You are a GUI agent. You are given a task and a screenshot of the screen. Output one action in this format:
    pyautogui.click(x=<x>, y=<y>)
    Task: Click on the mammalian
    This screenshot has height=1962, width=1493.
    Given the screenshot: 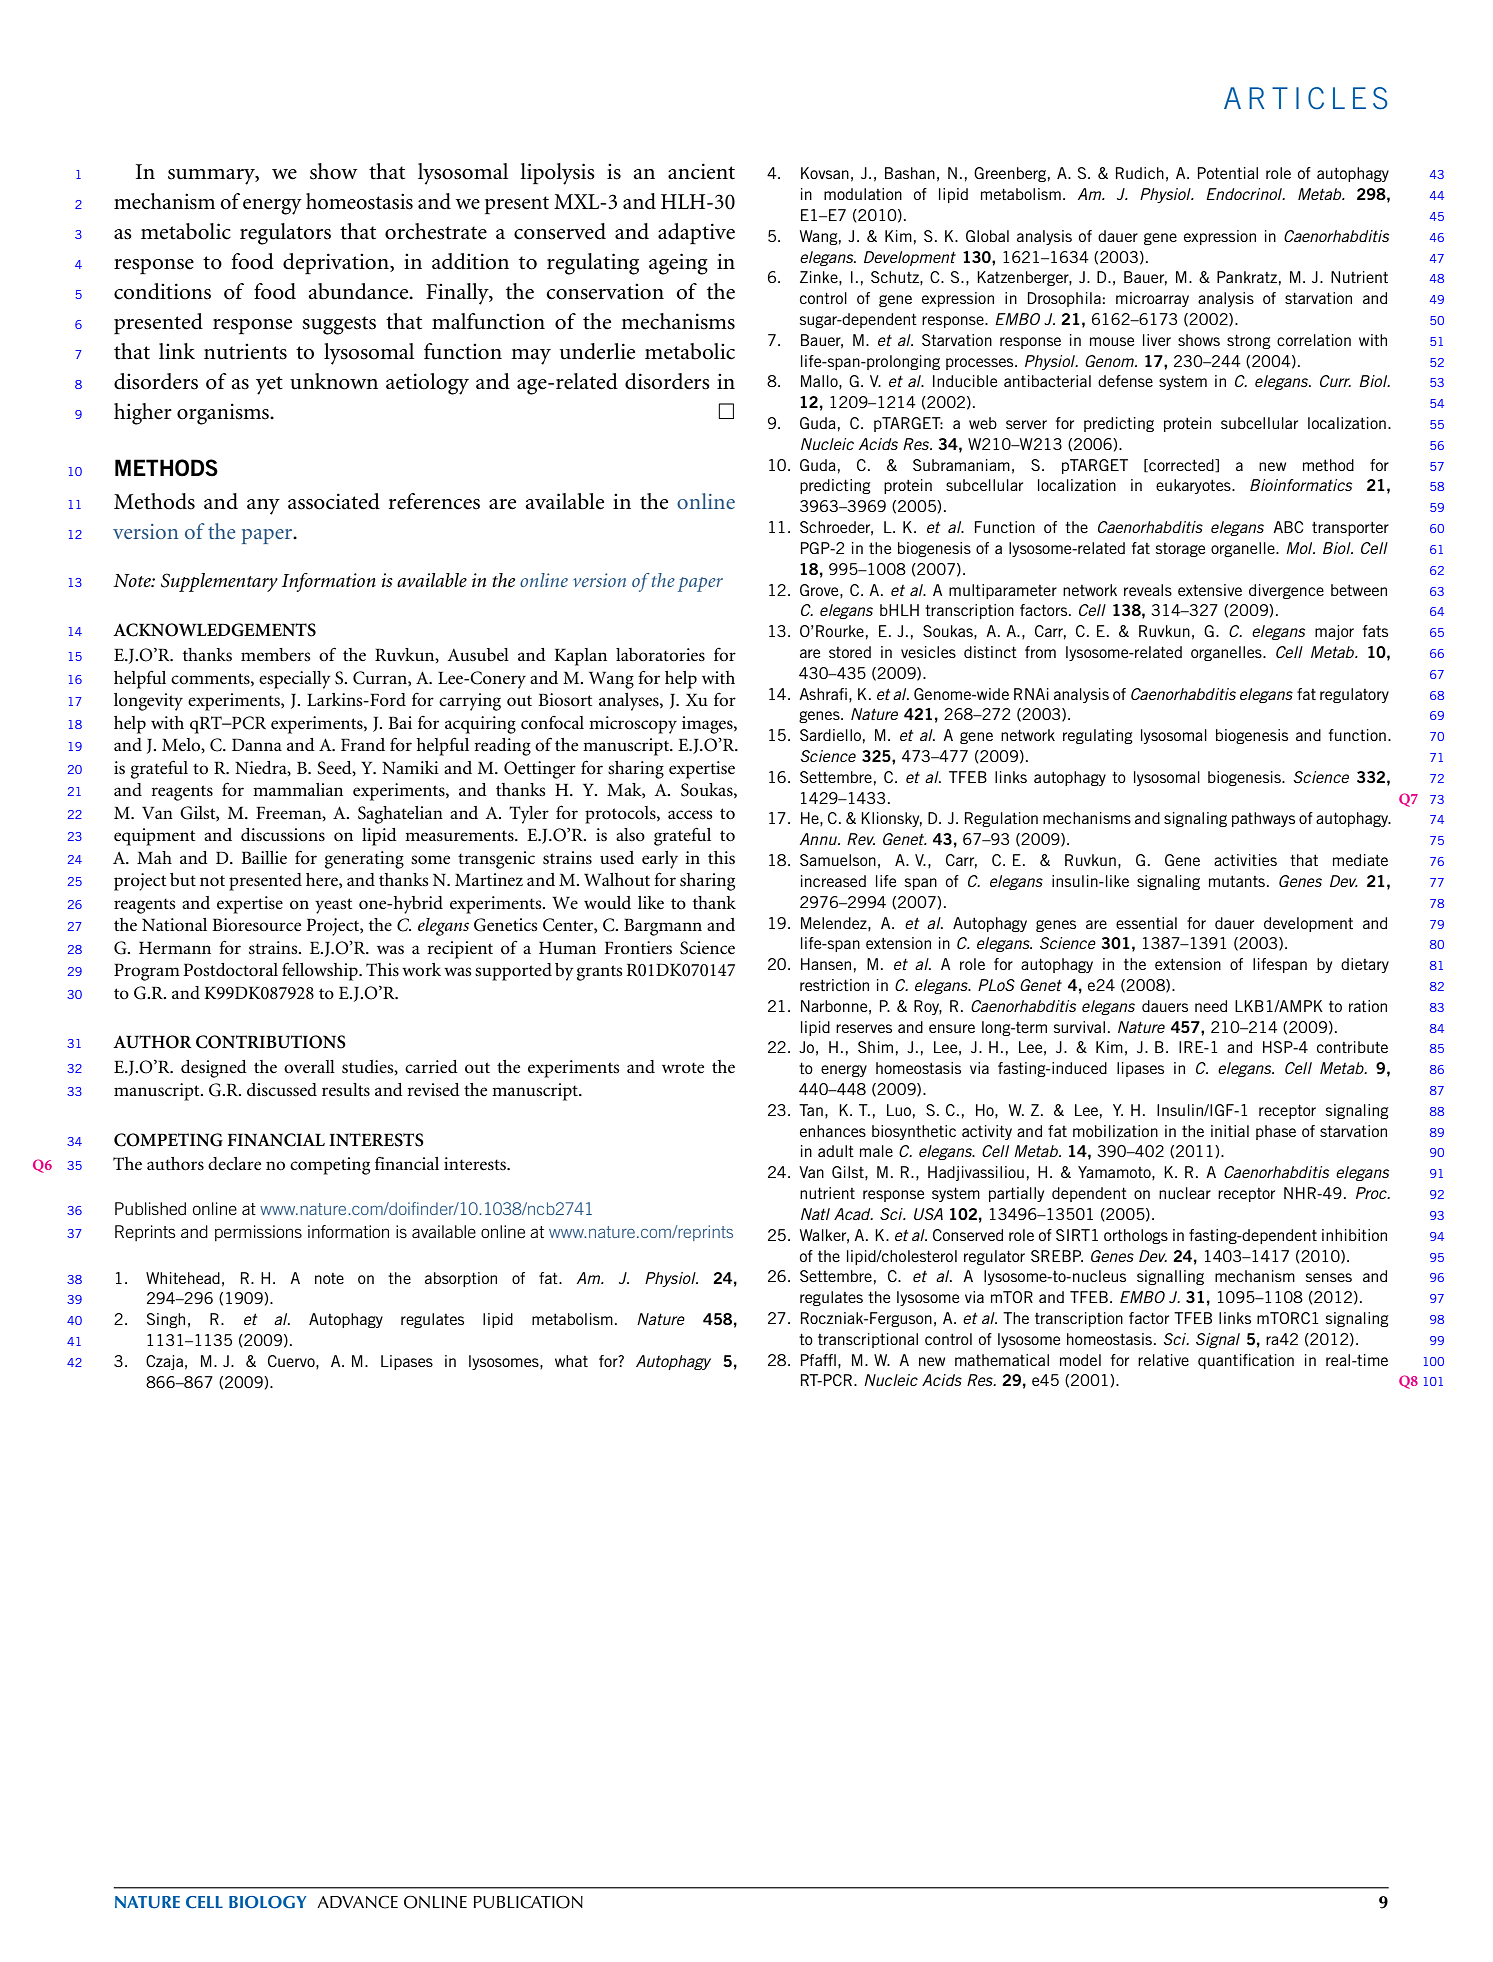 What is the action you would take?
    pyautogui.click(x=298, y=789)
